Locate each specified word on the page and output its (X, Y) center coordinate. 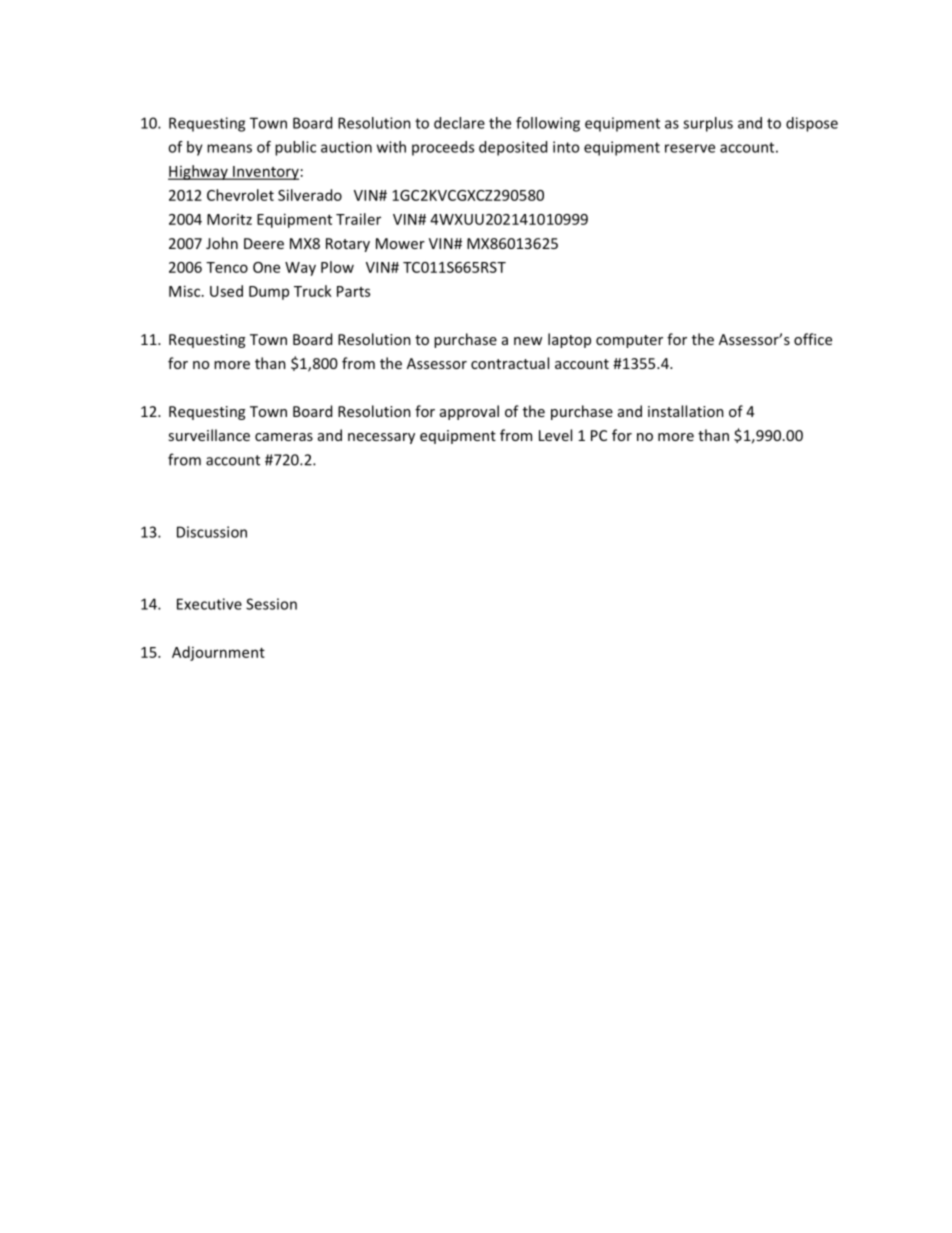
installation (686, 411)
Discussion (212, 532)
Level (555, 435)
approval (469, 412)
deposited (513, 148)
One (266, 267)
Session (271, 604)
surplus (708, 124)
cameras (284, 437)
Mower (400, 243)
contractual (510, 363)
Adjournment (218, 653)
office (813, 339)
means (229, 148)
